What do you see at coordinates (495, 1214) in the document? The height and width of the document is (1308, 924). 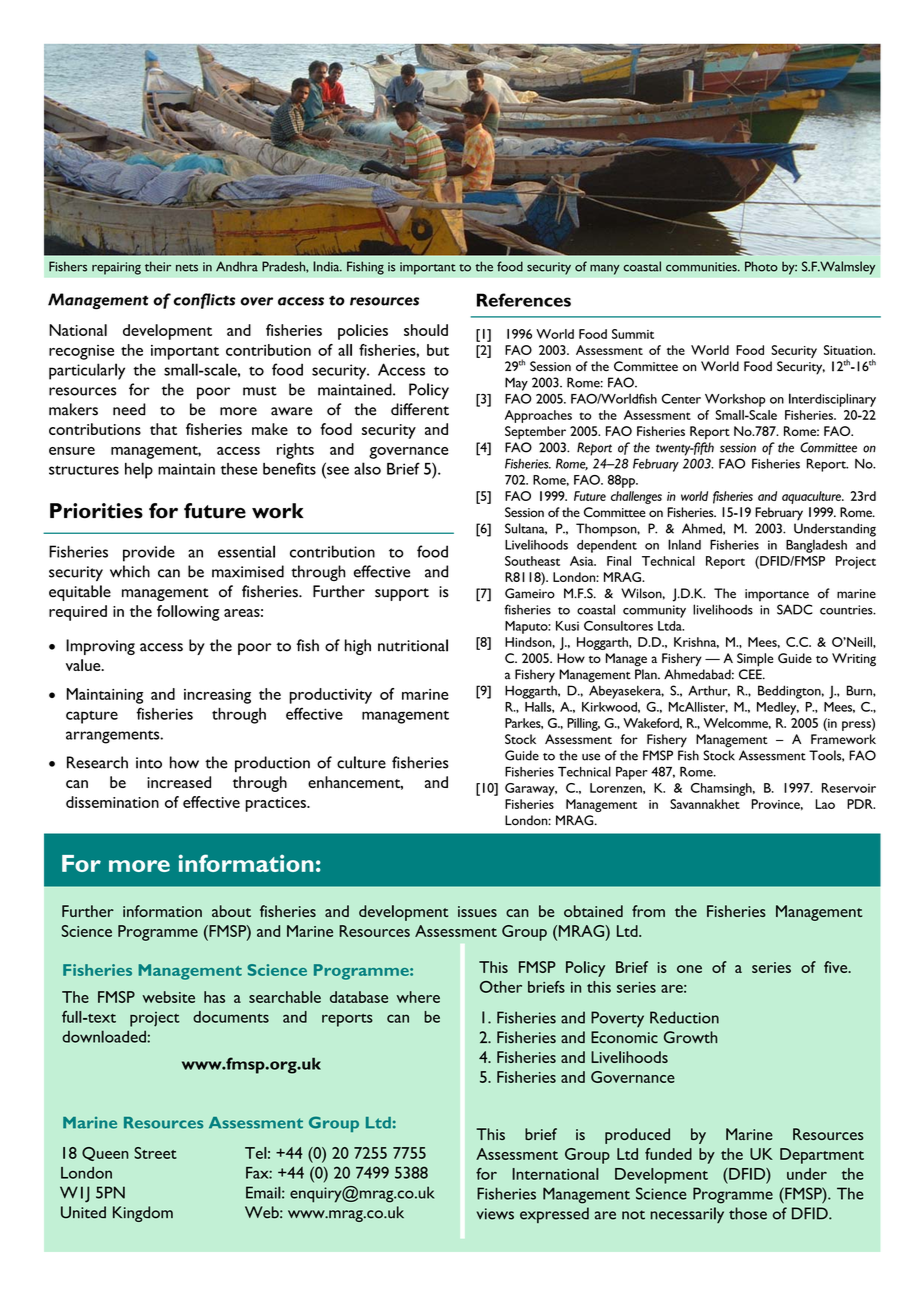 I see `views` at bounding box center [495, 1214].
